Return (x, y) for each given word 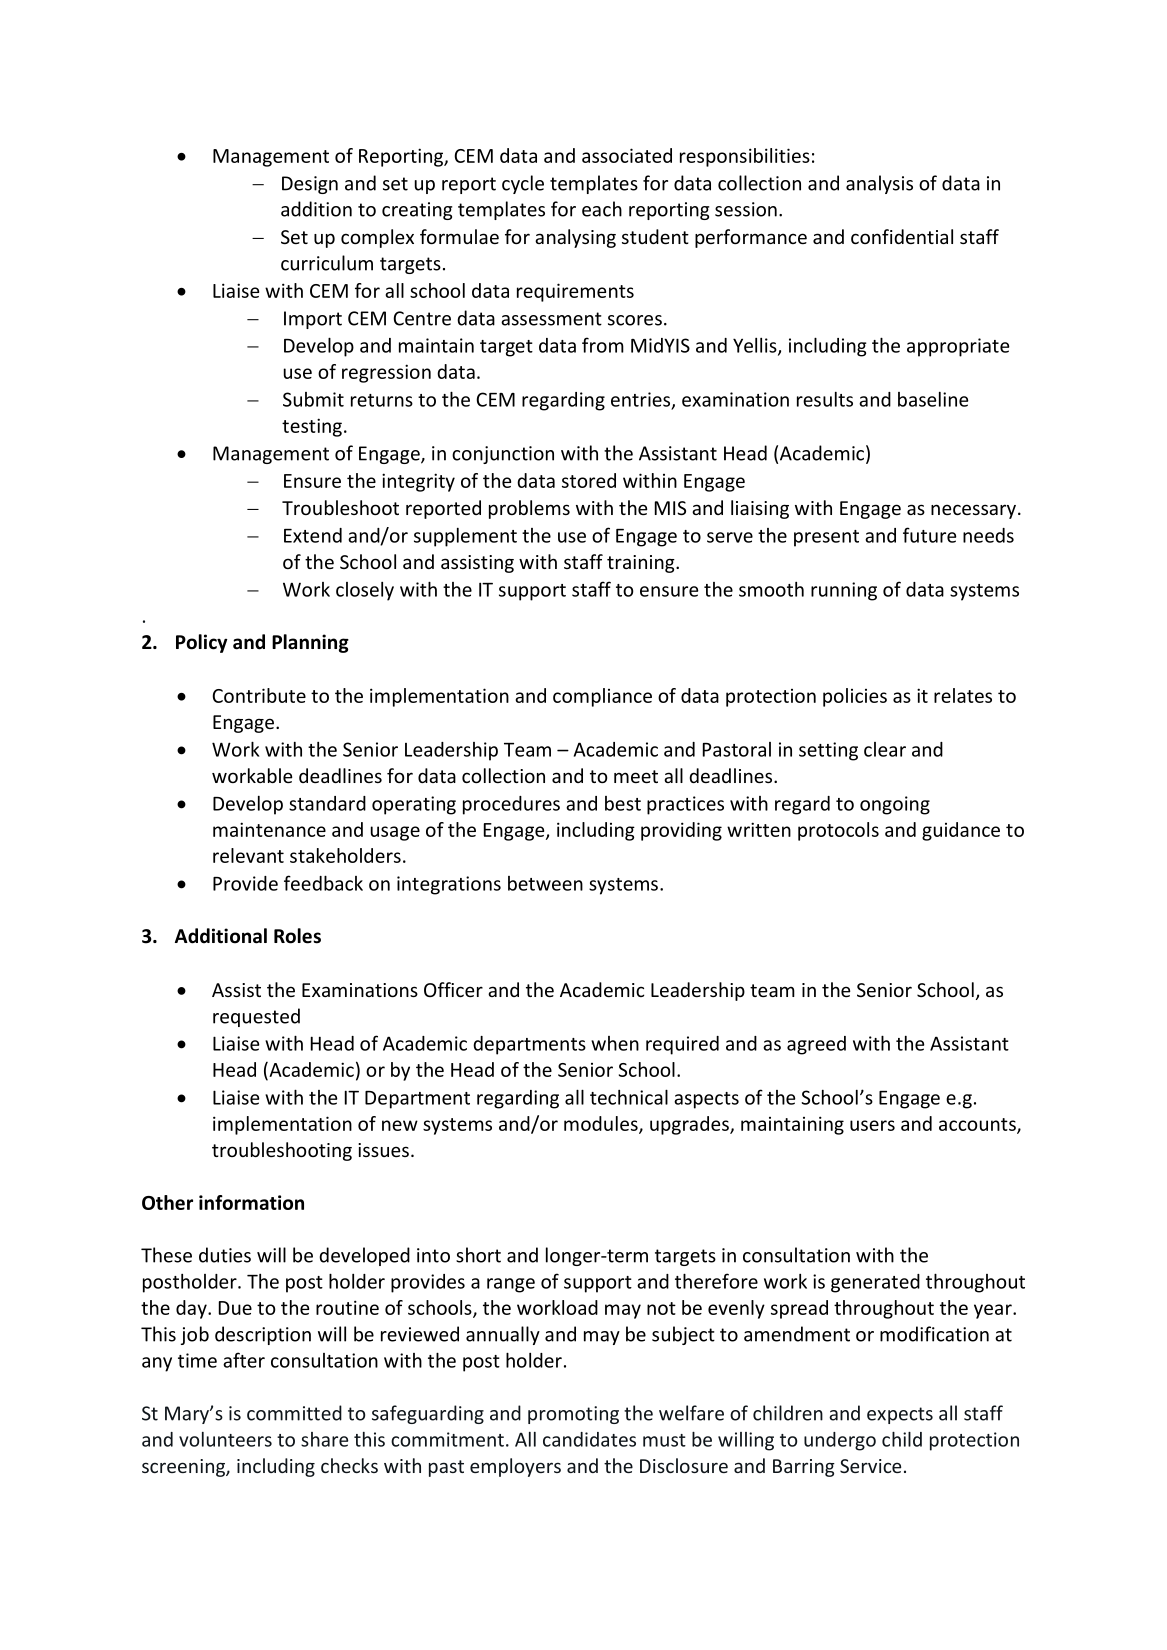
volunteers (225, 1439)
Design (310, 185)
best (623, 803)
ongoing (895, 805)
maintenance (269, 829)
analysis (879, 184)
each (602, 209)
